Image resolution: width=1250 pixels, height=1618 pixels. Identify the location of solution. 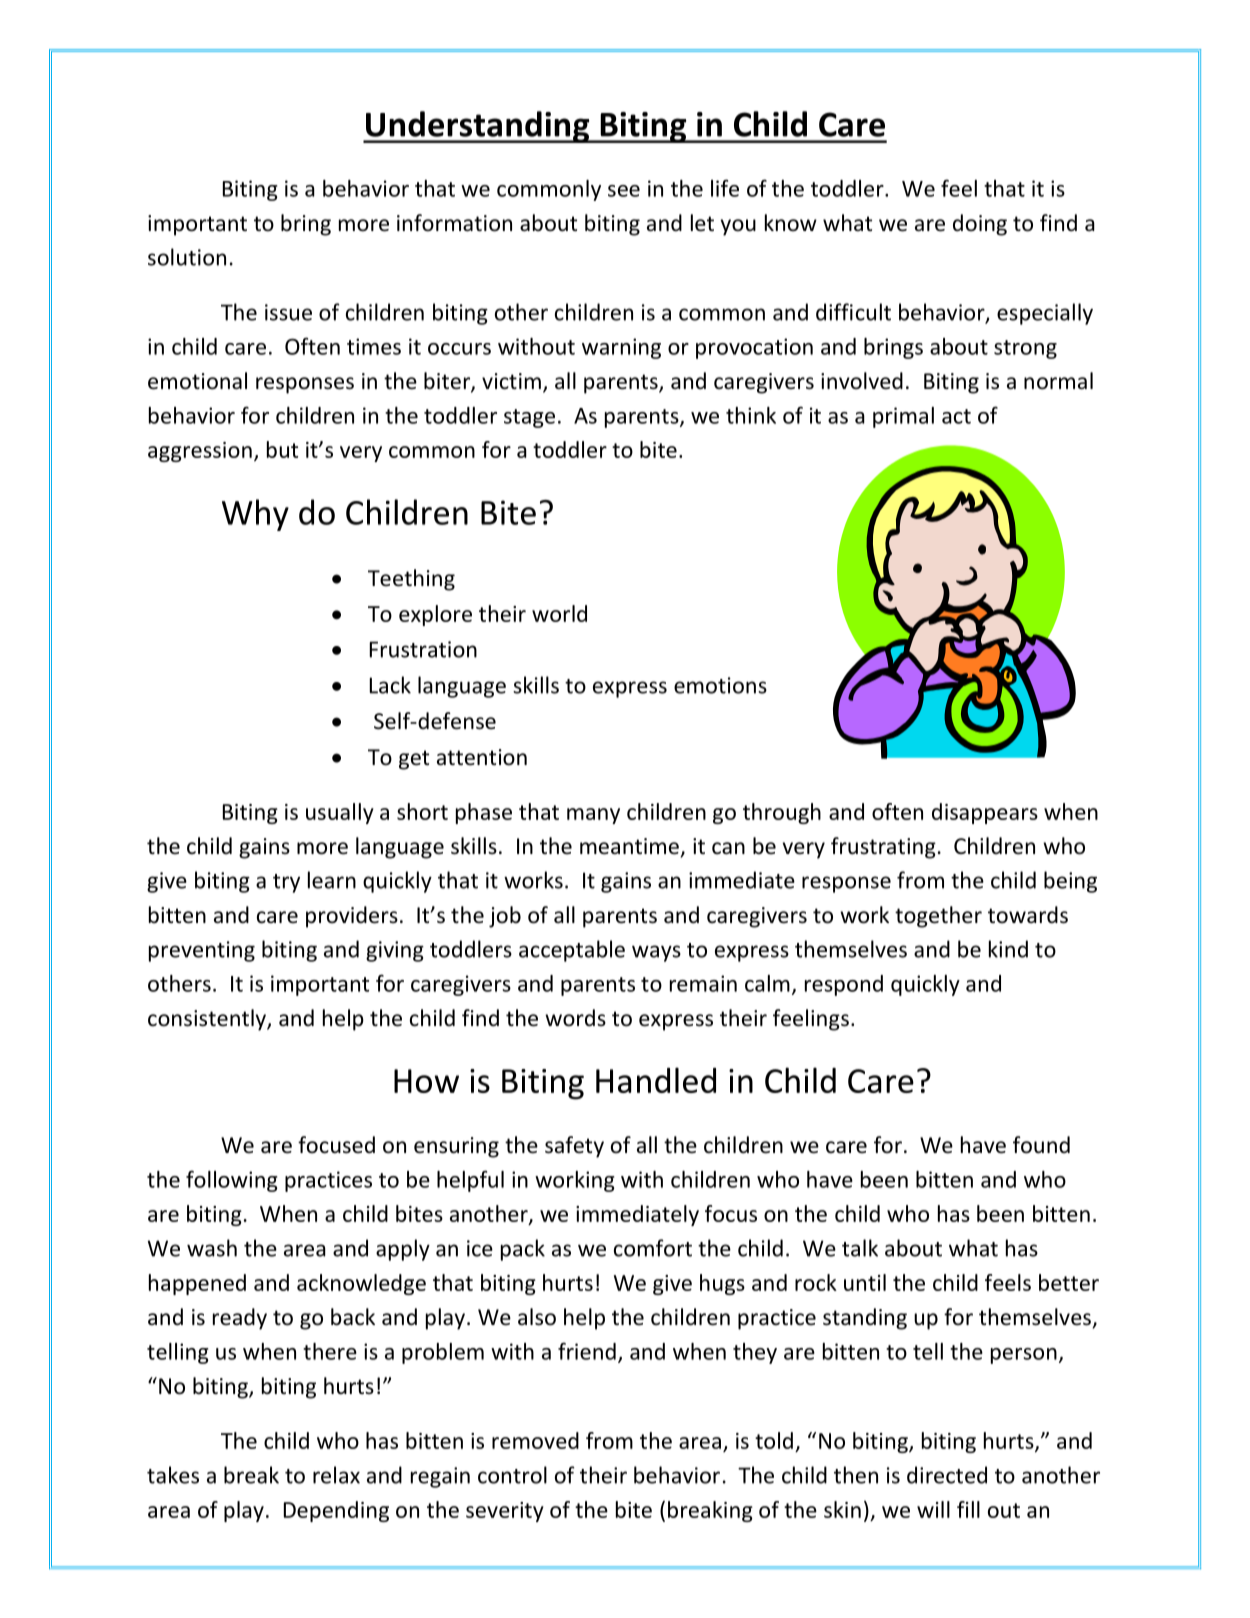
(187, 257).
